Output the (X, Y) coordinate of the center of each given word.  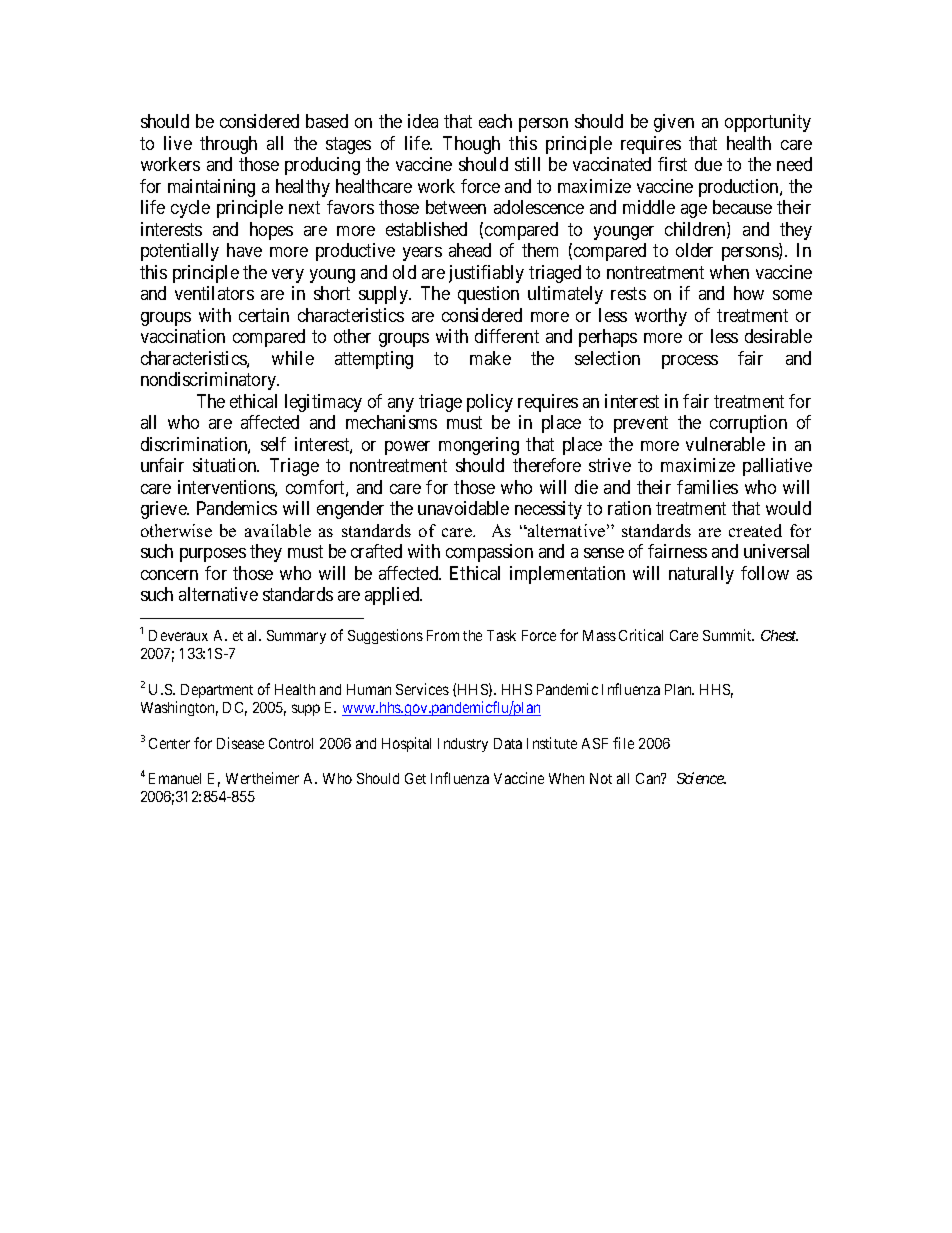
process (690, 362)
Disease (240, 743)
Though (471, 145)
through (228, 145)
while (293, 358)
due (708, 164)
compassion (489, 553)
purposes (213, 555)
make (490, 358)
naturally (701, 575)
